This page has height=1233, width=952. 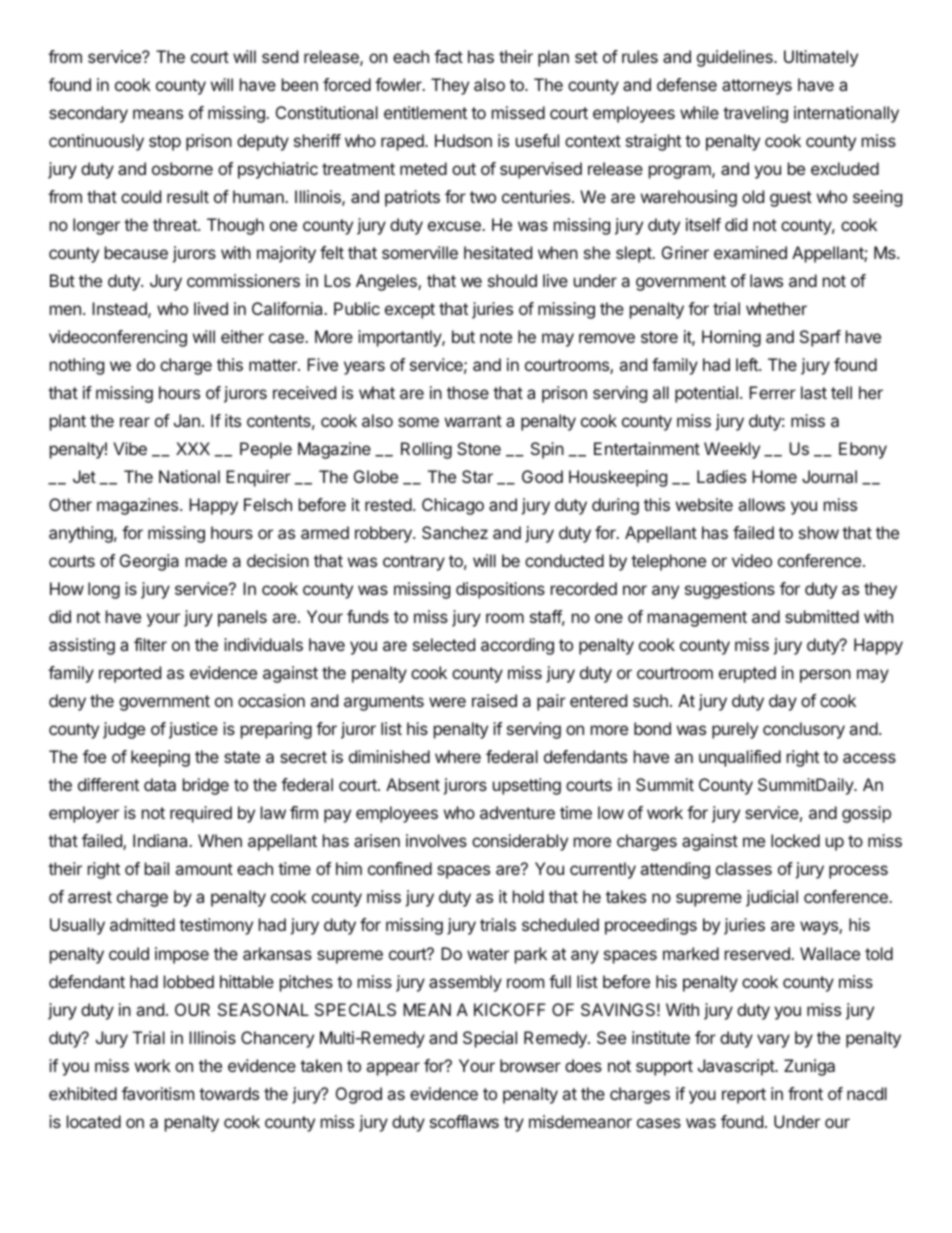 What do you see at coordinates (473, 421) in the page?
I see `warrant` at bounding box center [473, 421].
